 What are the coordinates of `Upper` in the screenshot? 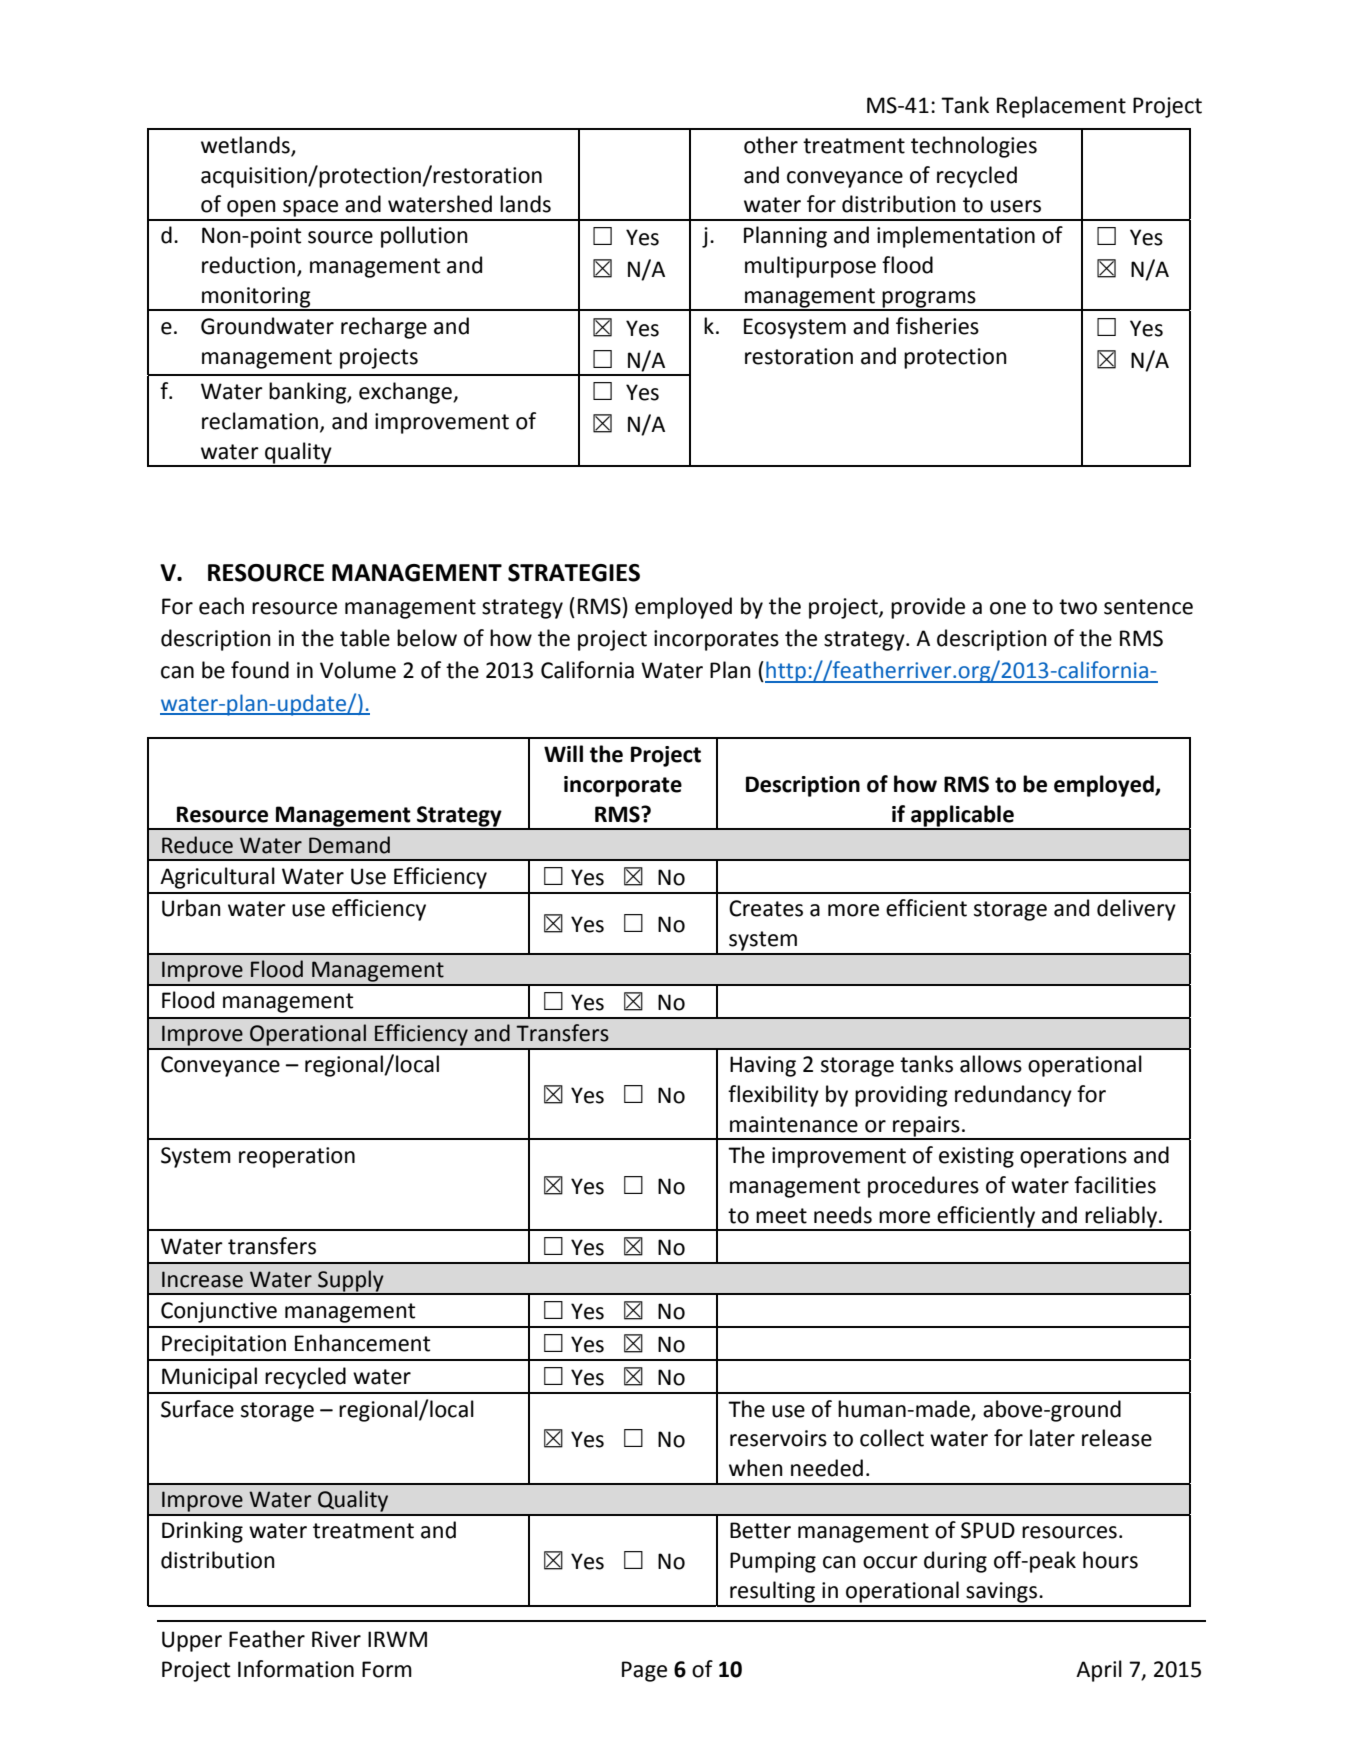 It's located at (192, 1641).
